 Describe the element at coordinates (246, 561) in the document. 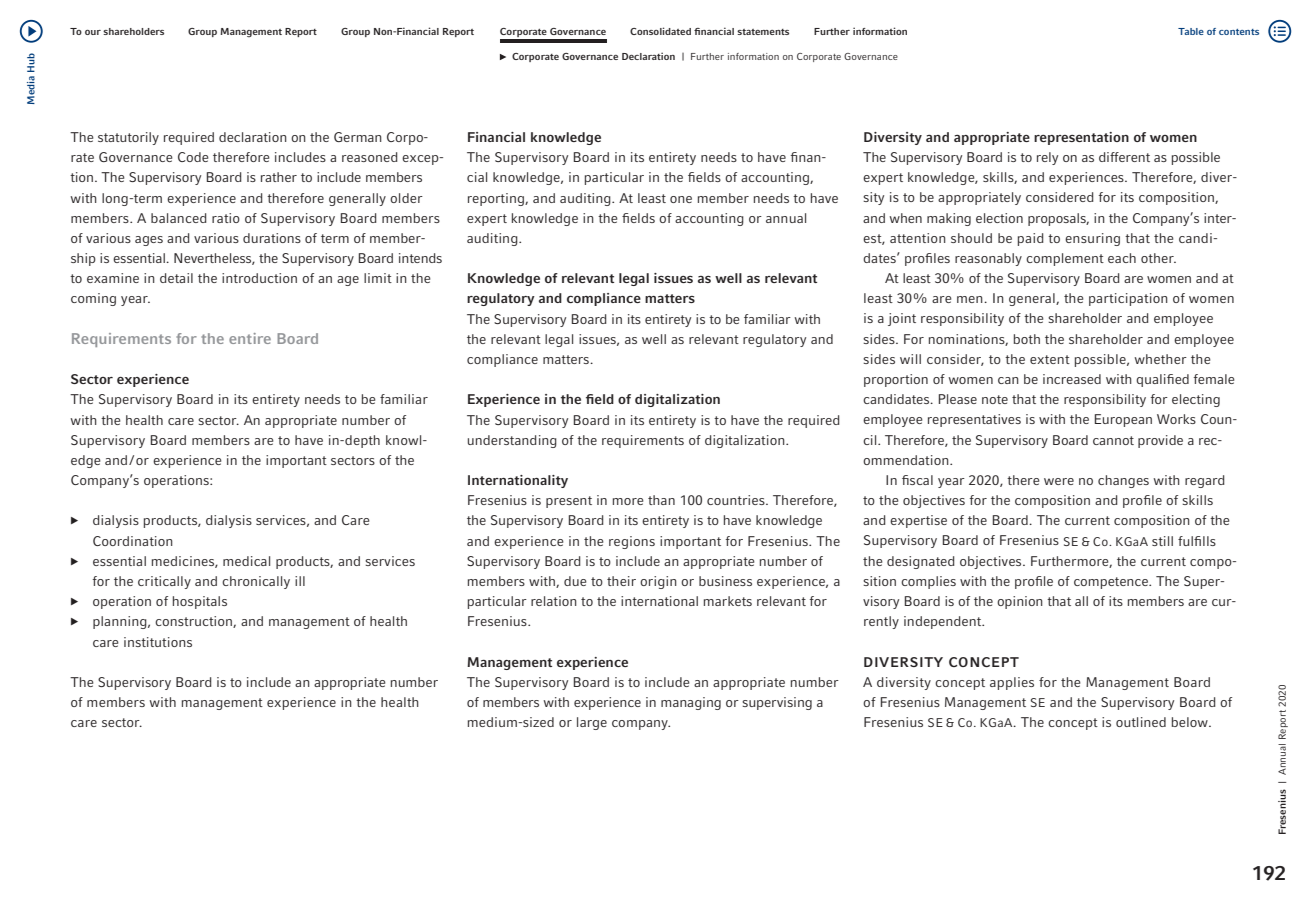

I see `medical` at that location.
